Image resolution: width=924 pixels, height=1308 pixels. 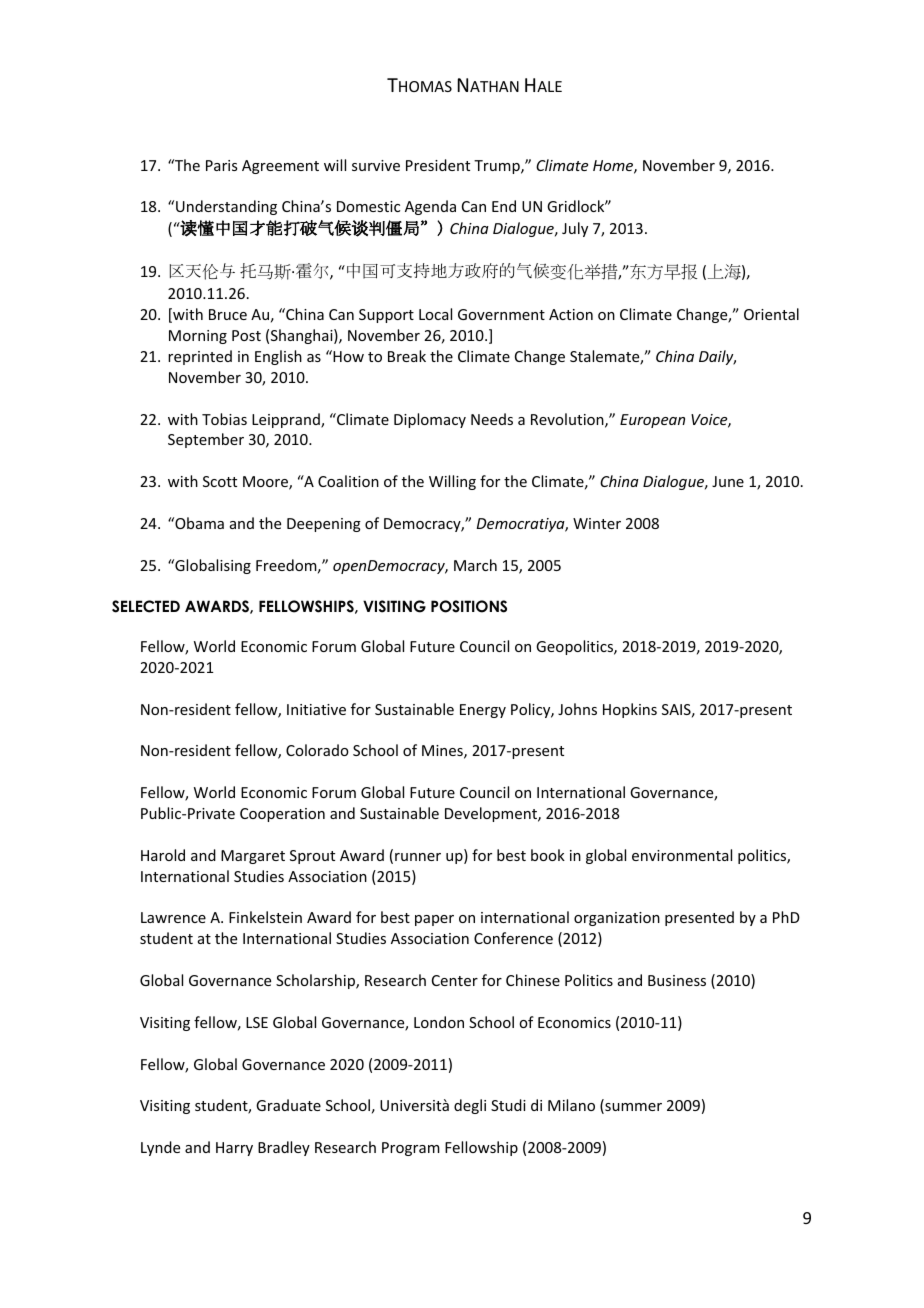 What do you see at coordinates (571, 1105) in the screenshot?
I see `Milano` at bounding box center [571, 1105].
